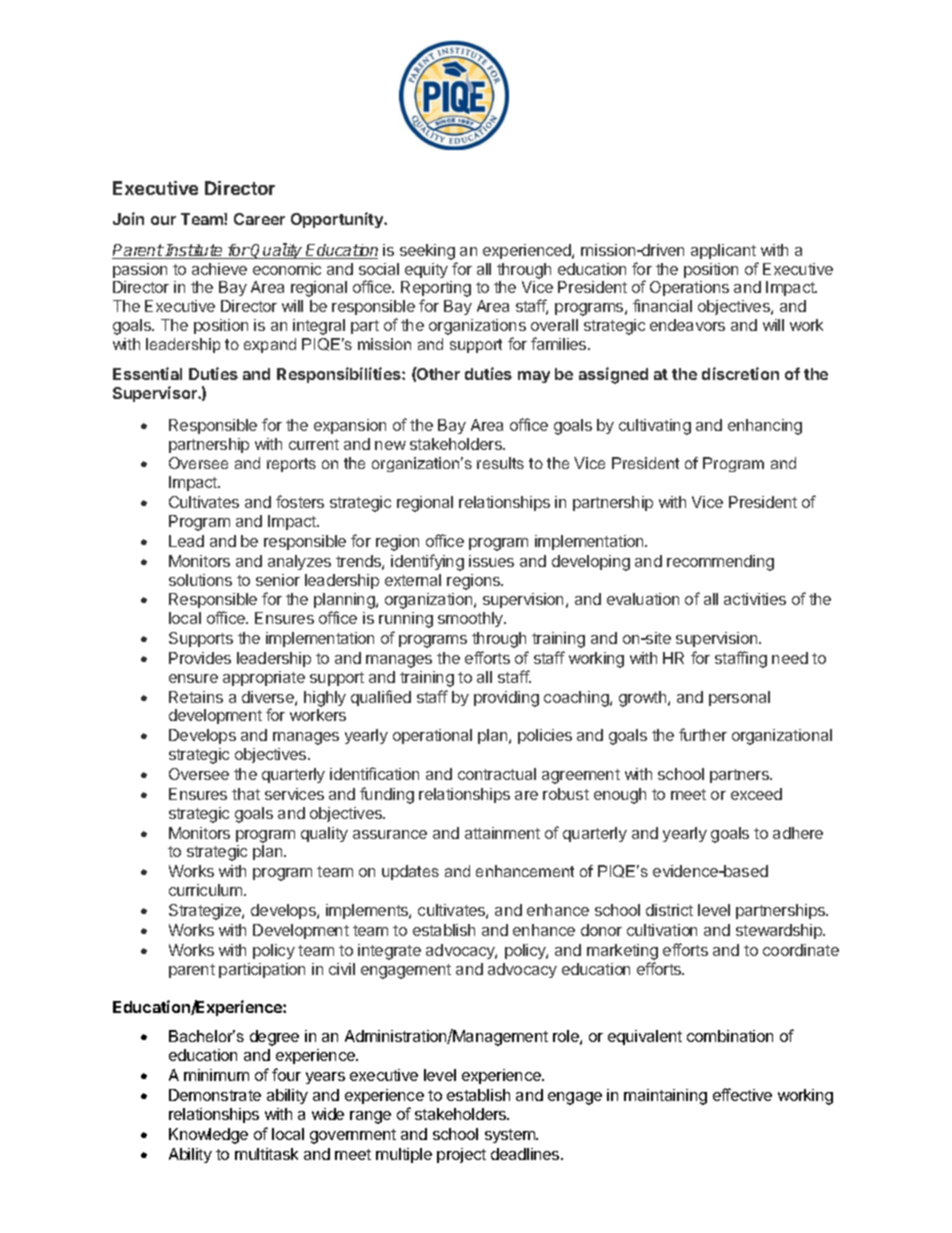 The image size is (952, 1233). I want to click on Knowledge, so click(208, 1136).
